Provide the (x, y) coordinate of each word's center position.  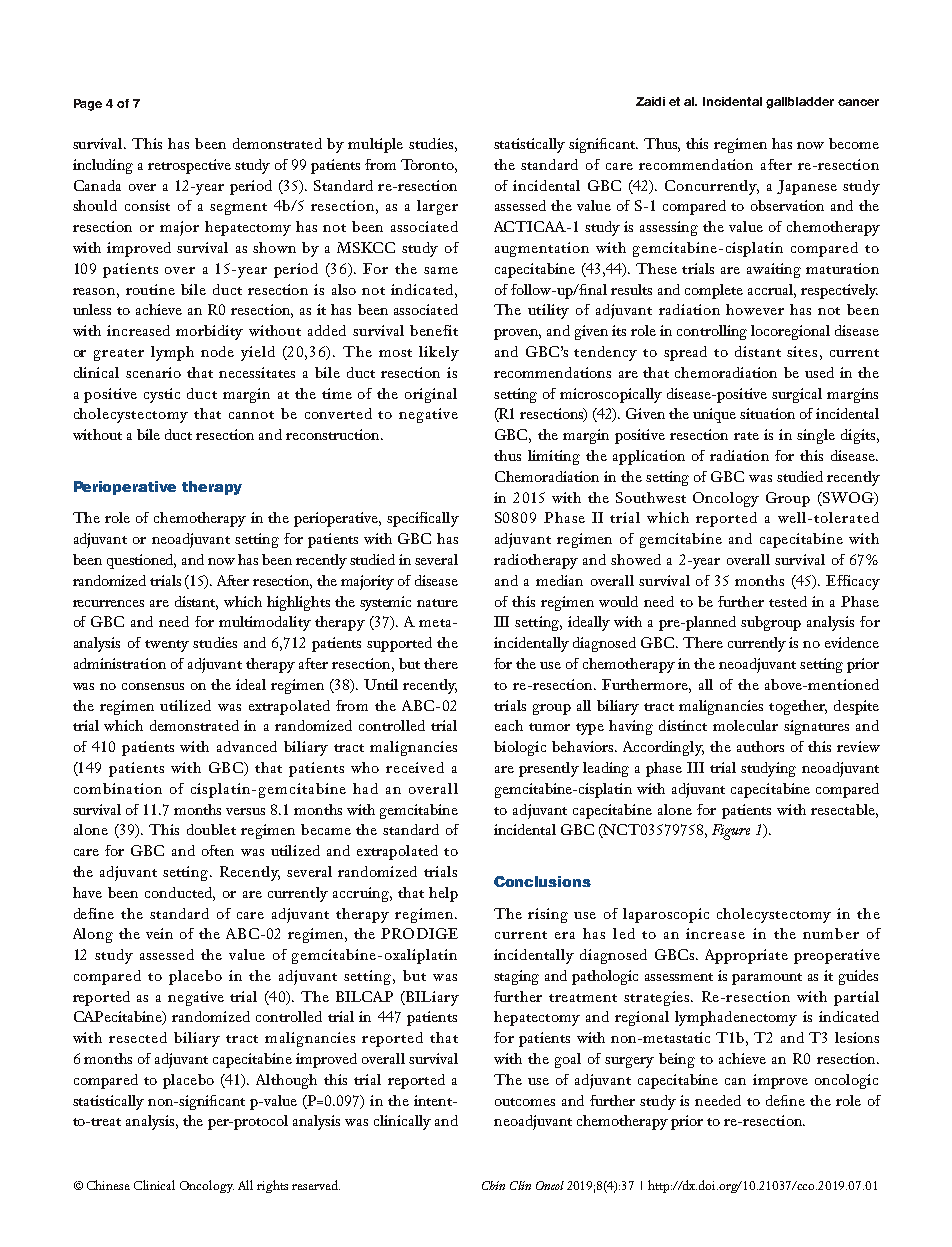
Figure (731, 832)
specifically (423, 519)
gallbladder (800, 103)
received (415, 767)
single (816, 436)
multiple (375, 145)
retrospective (189, 166)
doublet (211, 829)
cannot (251, 415)
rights (272, 1186)
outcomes (525, 1102)
